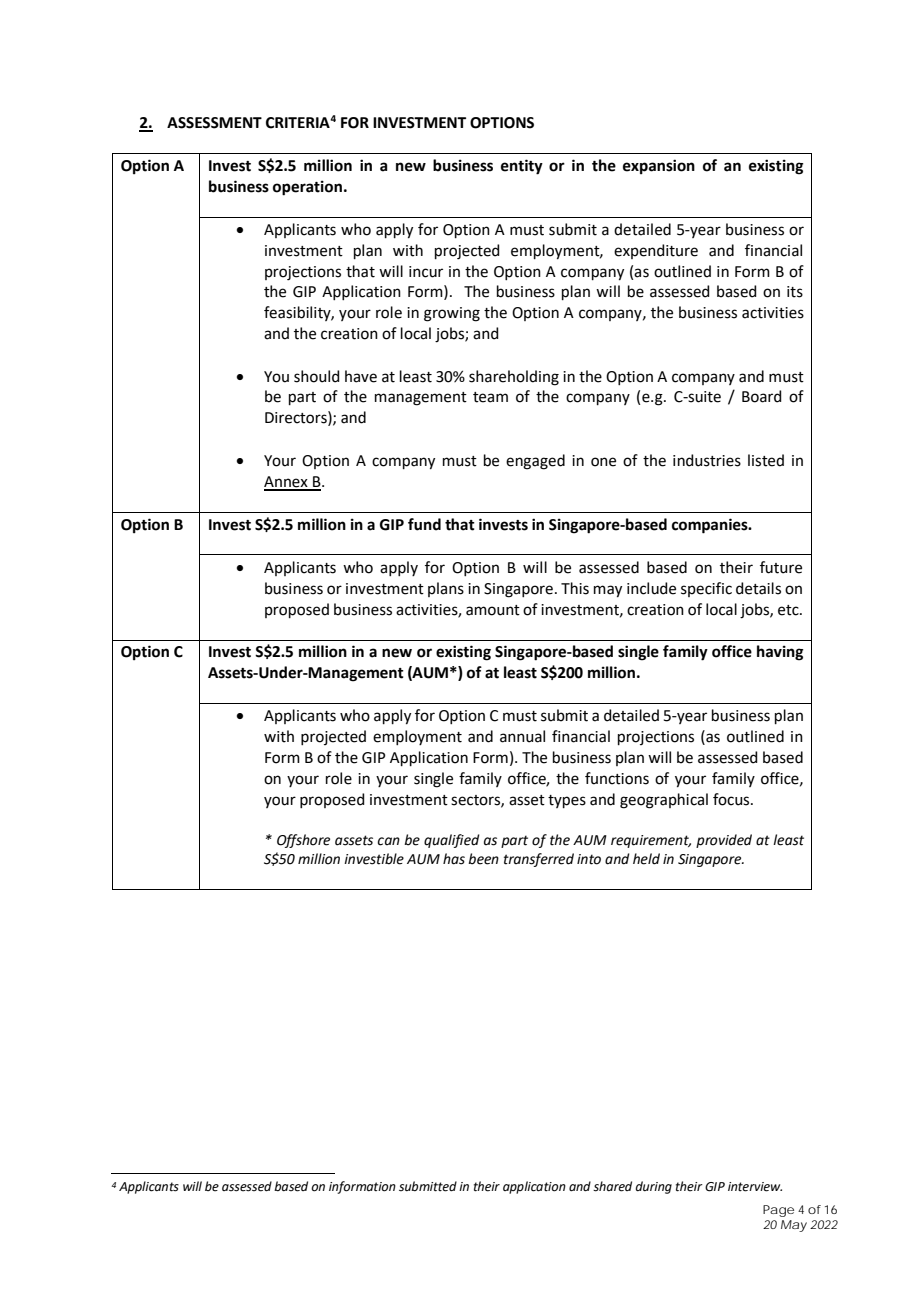 This document has height=1307, width=924. Describe the element at coordinates (303, 841) in the document. I see `Offshore` at that location.
